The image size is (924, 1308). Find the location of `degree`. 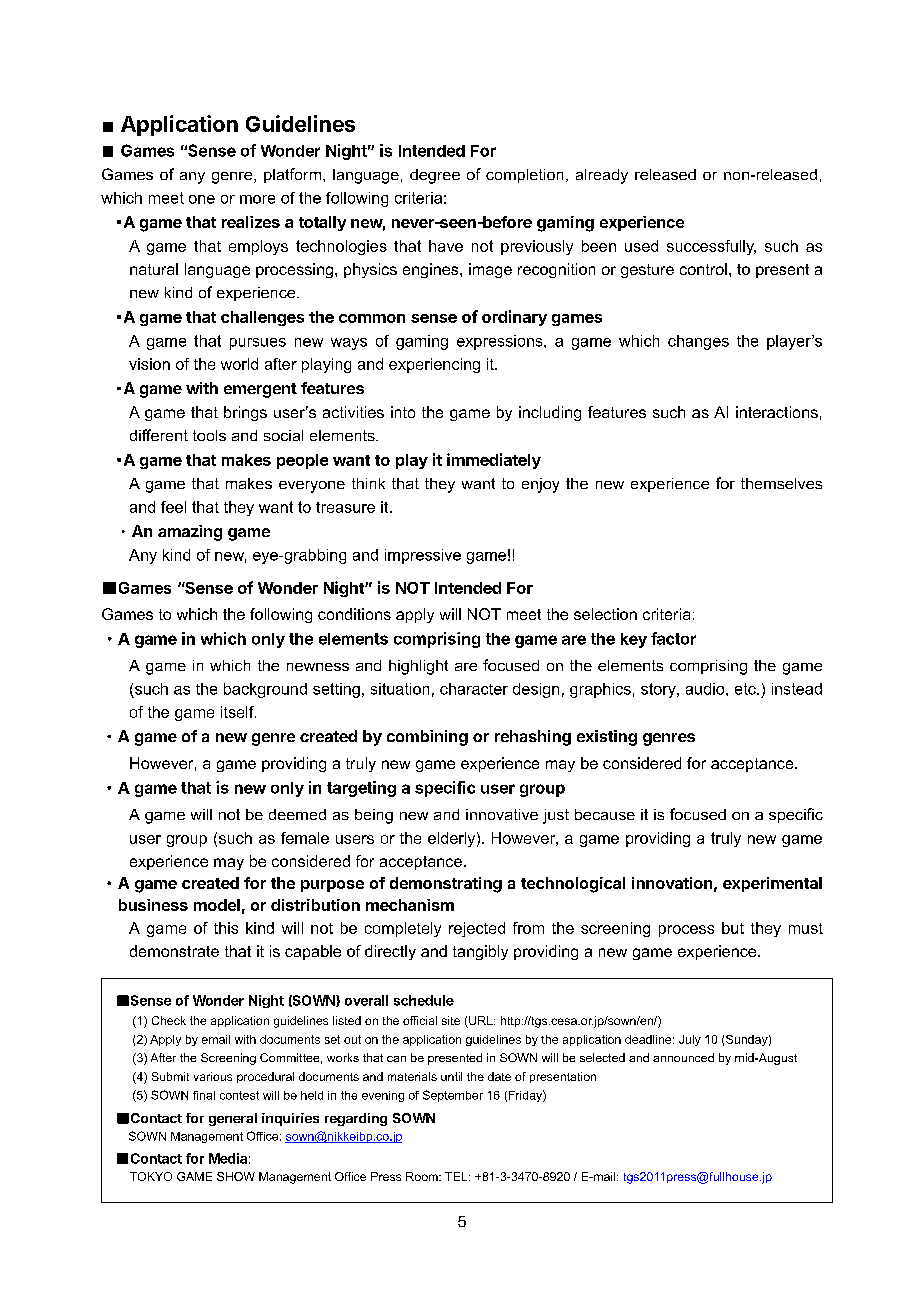

degree is located at coordinates (435, 176).
